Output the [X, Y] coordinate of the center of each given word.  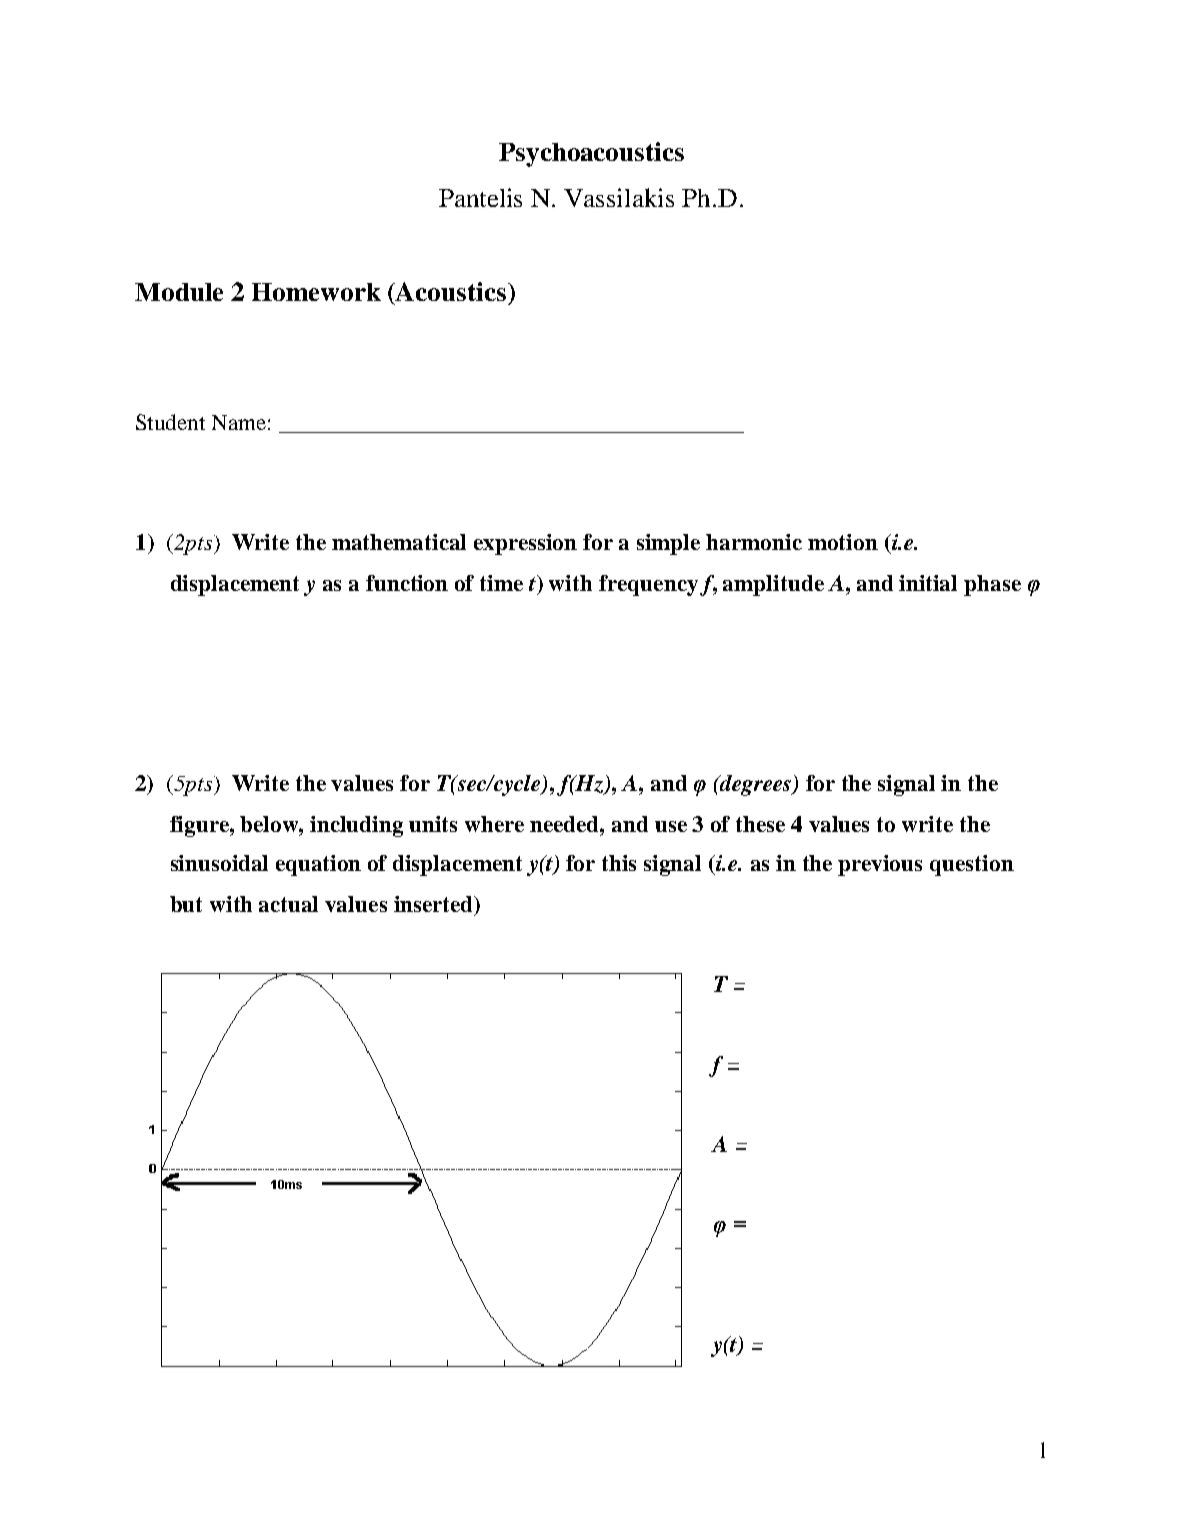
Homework [316, 292]
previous [880, 865]
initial [928, 583]
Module [179, 292]
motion [843, 542]
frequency [648, 585]
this [619, 863]
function [407, 583]
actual [288, 904]
